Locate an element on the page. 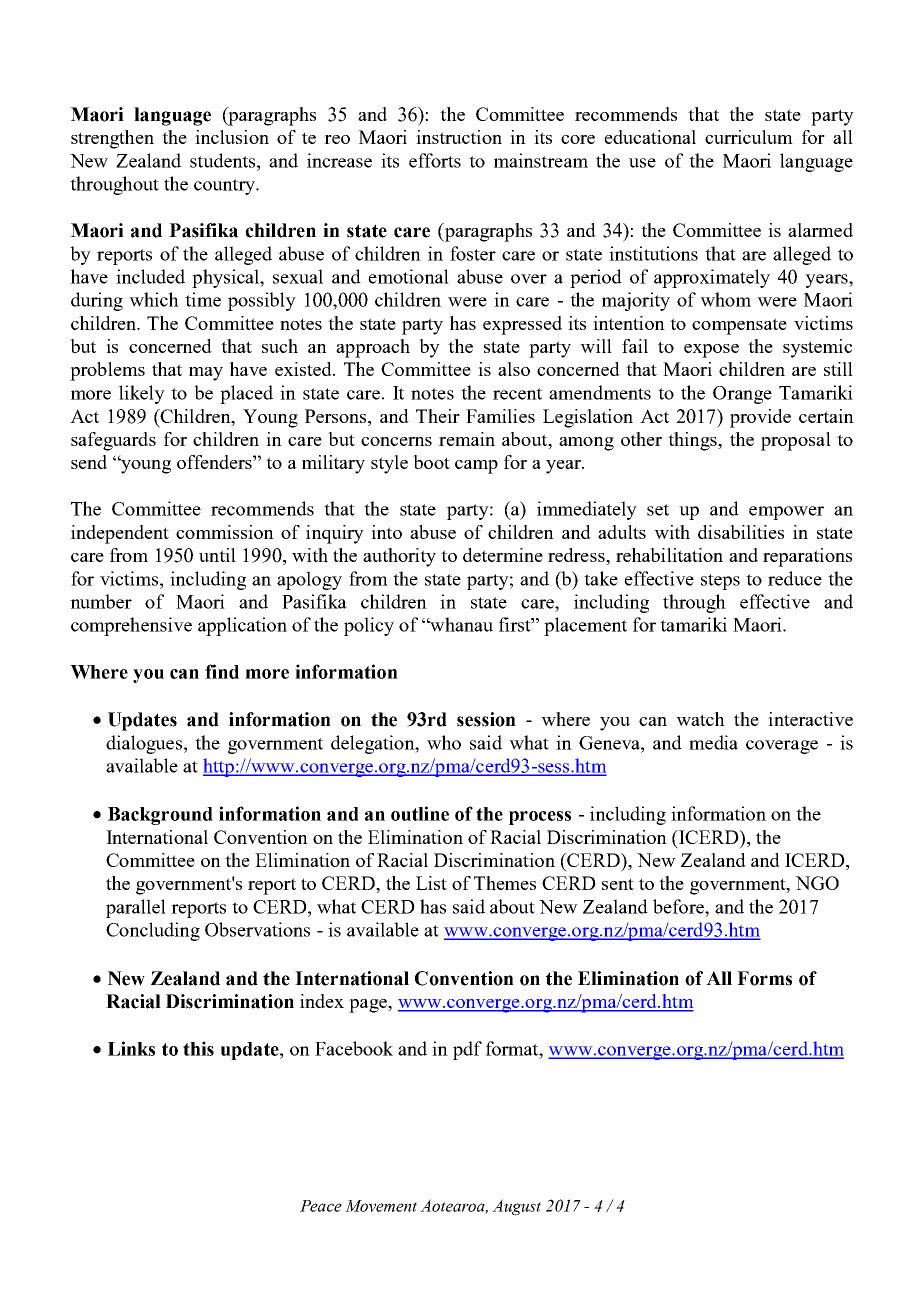 This document has height=1308, width=924. curriculum is located at coordinates (749, 137).
